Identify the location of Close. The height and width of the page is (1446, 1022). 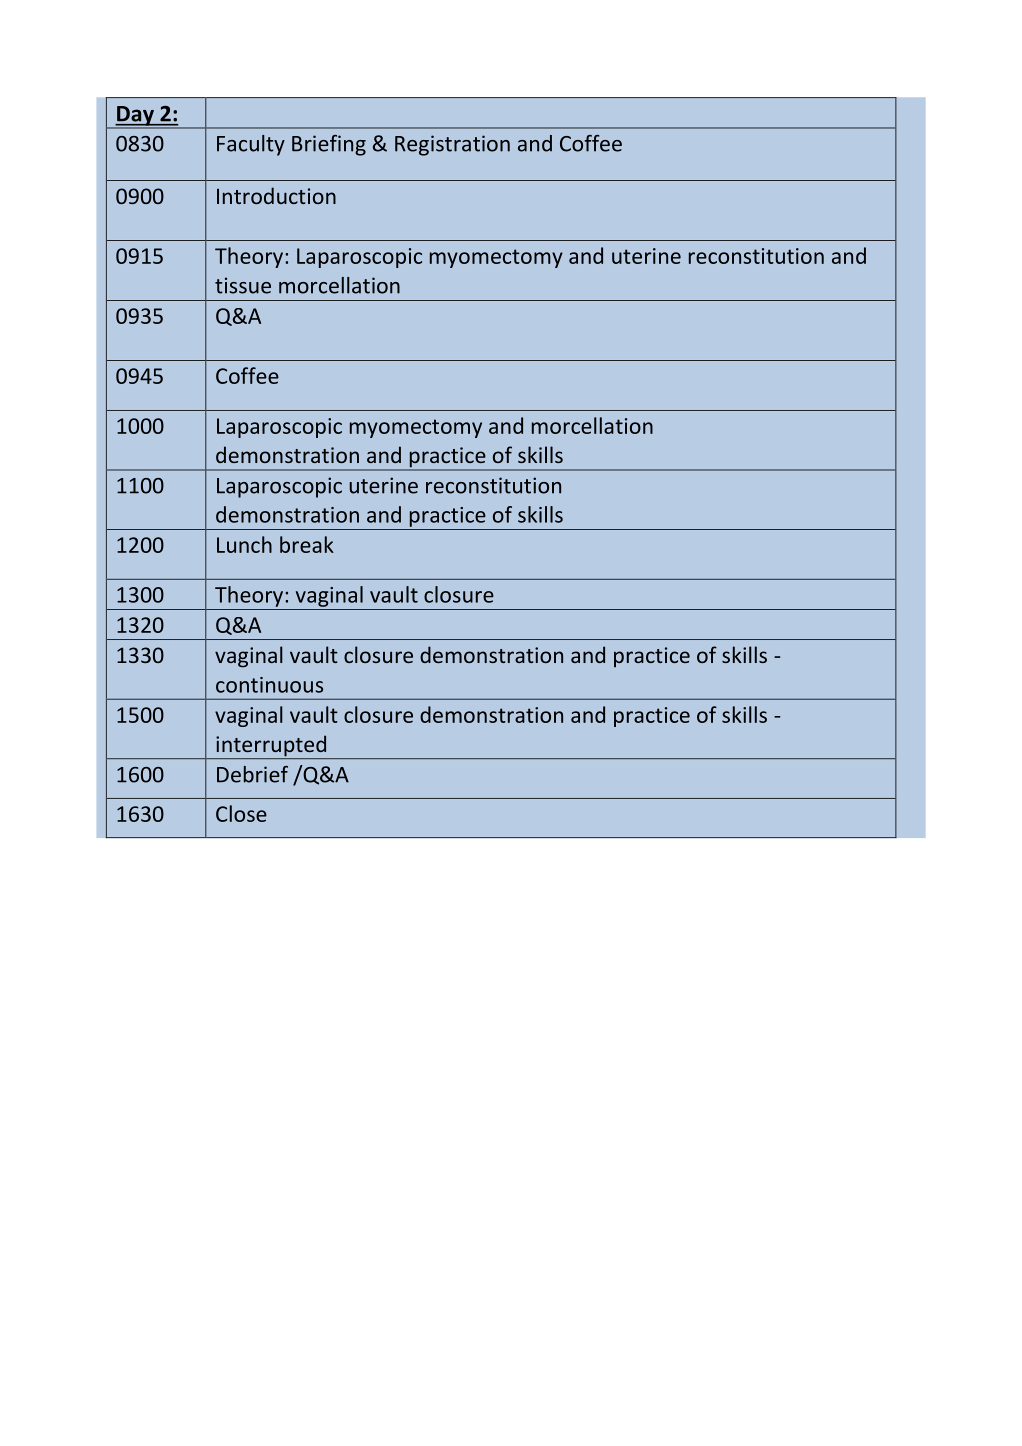
(241, 813).
